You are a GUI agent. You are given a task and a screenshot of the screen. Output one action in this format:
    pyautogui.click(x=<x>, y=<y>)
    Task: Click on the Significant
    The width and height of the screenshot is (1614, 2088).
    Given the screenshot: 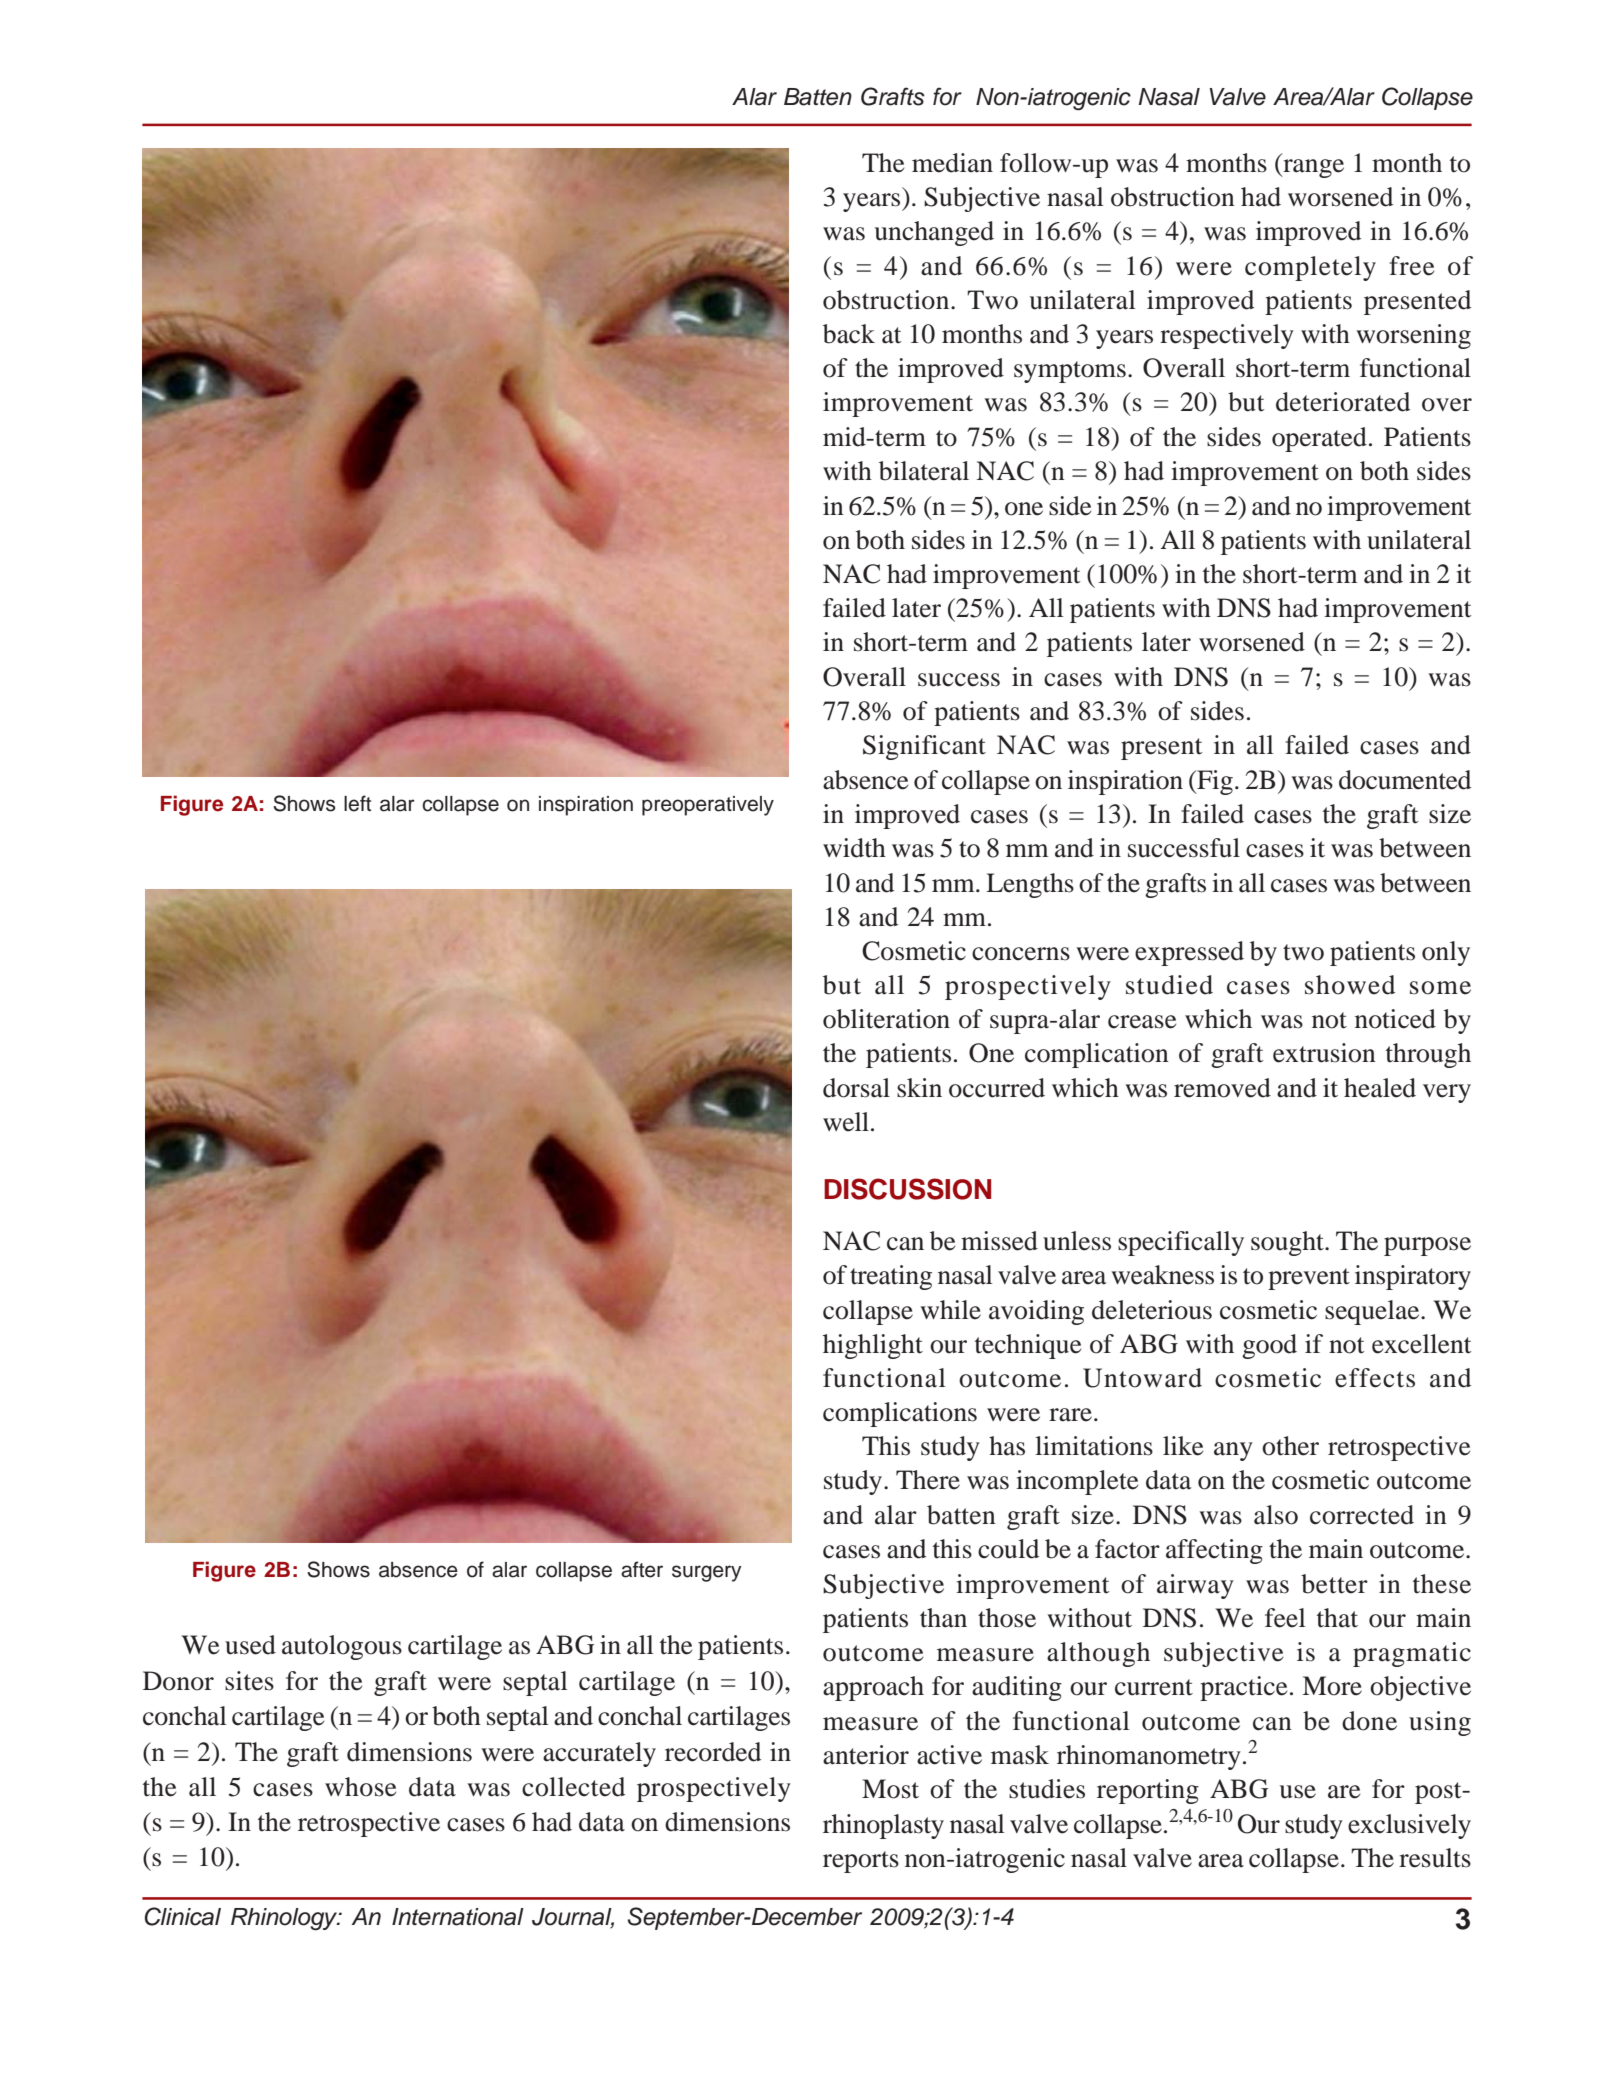 What is the action you would take?
    pyautogui.click(x=924, y=747)
